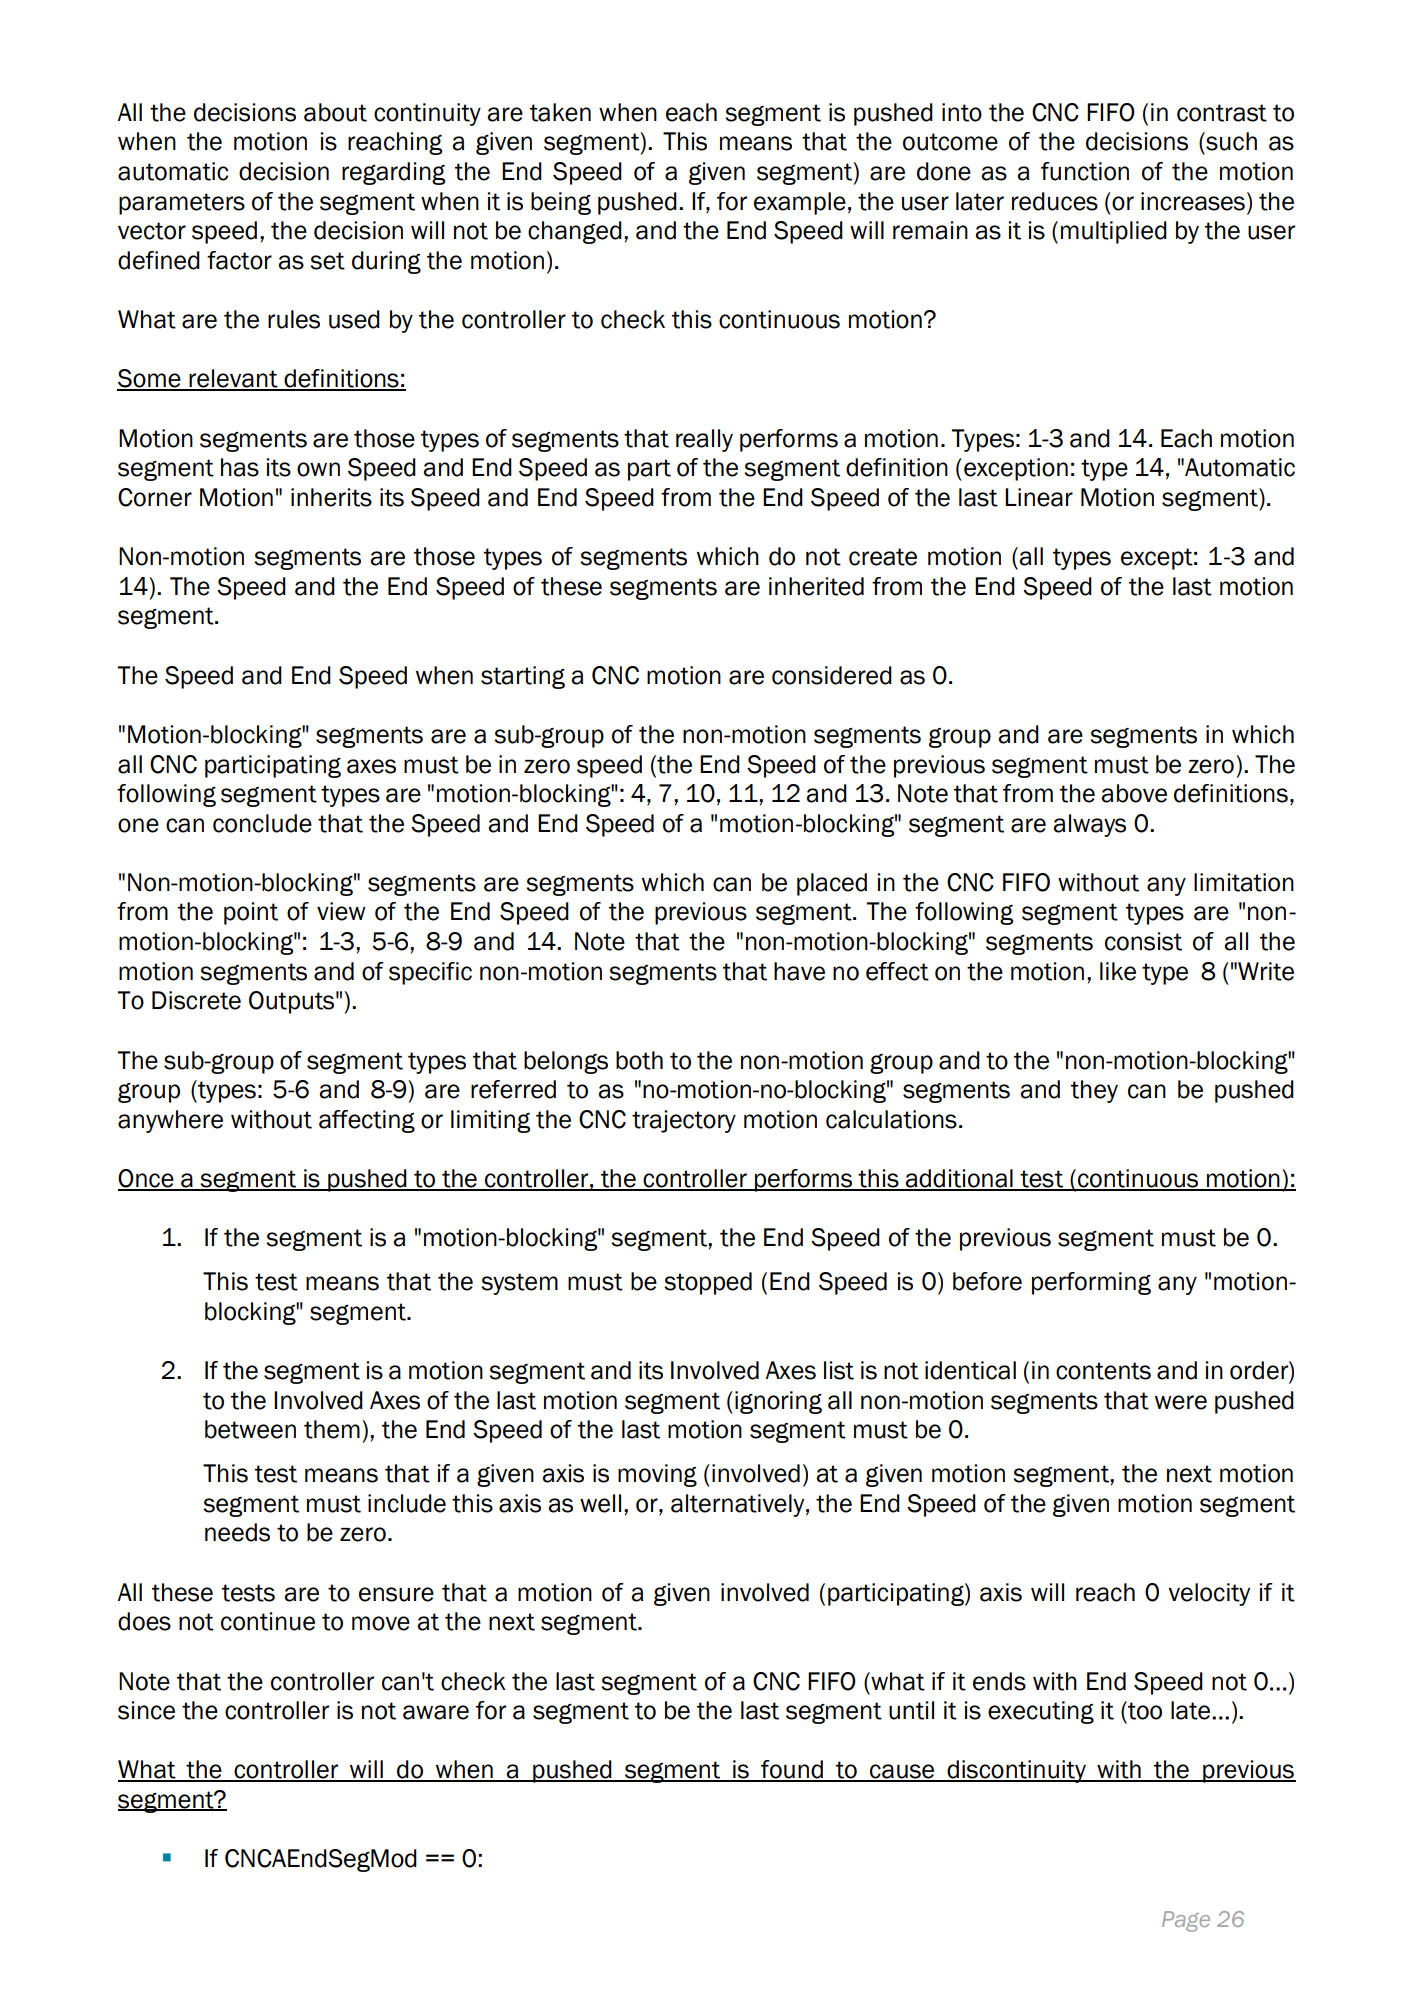 The height and width of the screenshot is (1999, 1413). What do you see at coordinates (832, 675) in the screenshot?
I see `considered` at bounding box center [832, 675].
